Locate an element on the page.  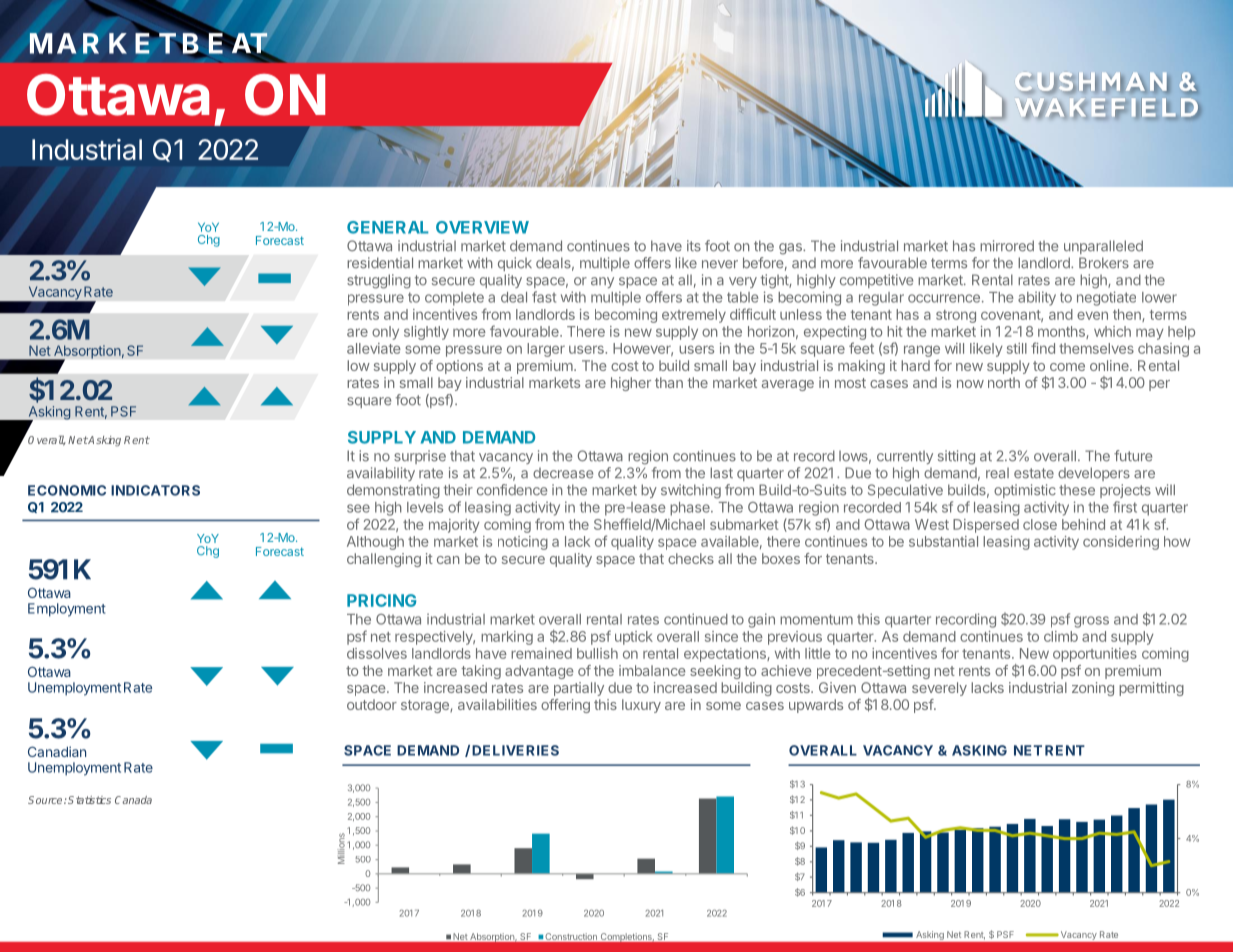
alleviate is located at coordinates (374, 348).
